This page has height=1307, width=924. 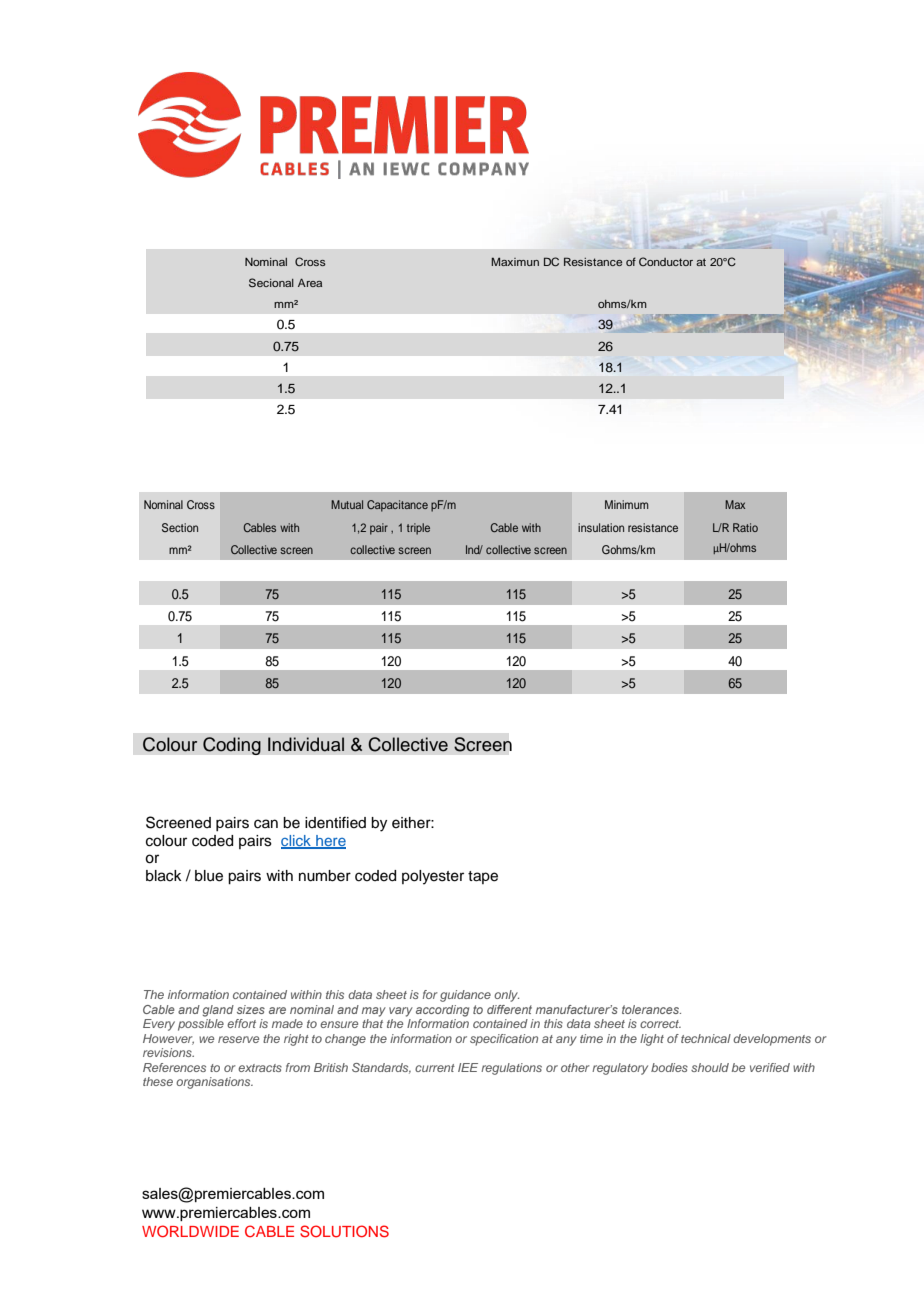 What do you see at coordinates (418, 529) in the page?
I see `triple` at bounding box center [418, 529].
